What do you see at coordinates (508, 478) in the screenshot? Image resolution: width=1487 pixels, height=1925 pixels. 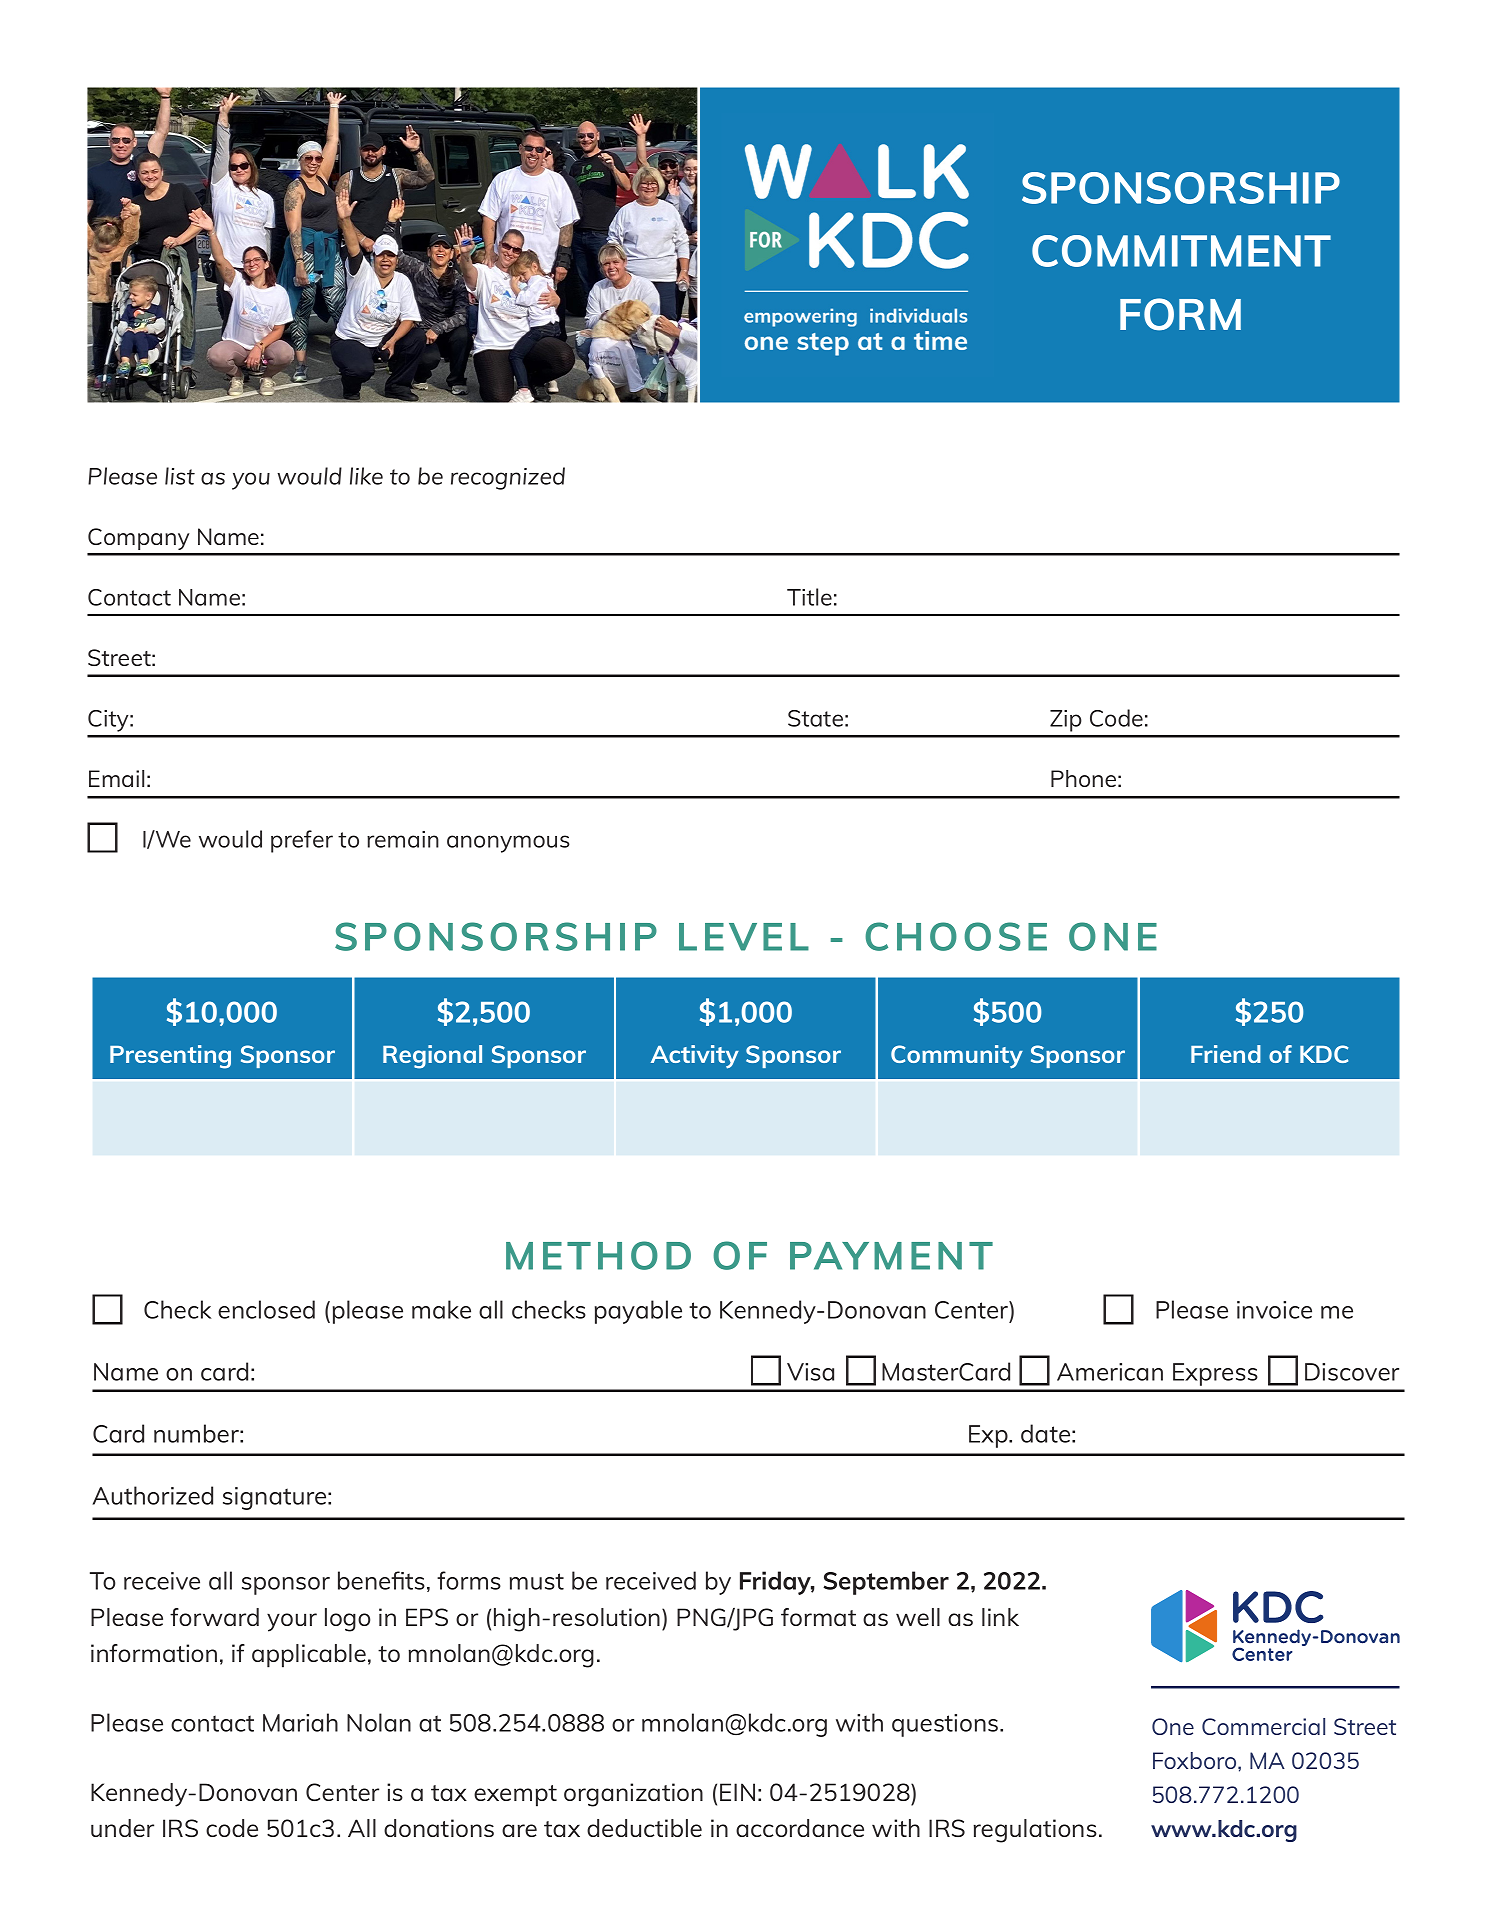 I see `recognized` at bounding box center [508, 478].
